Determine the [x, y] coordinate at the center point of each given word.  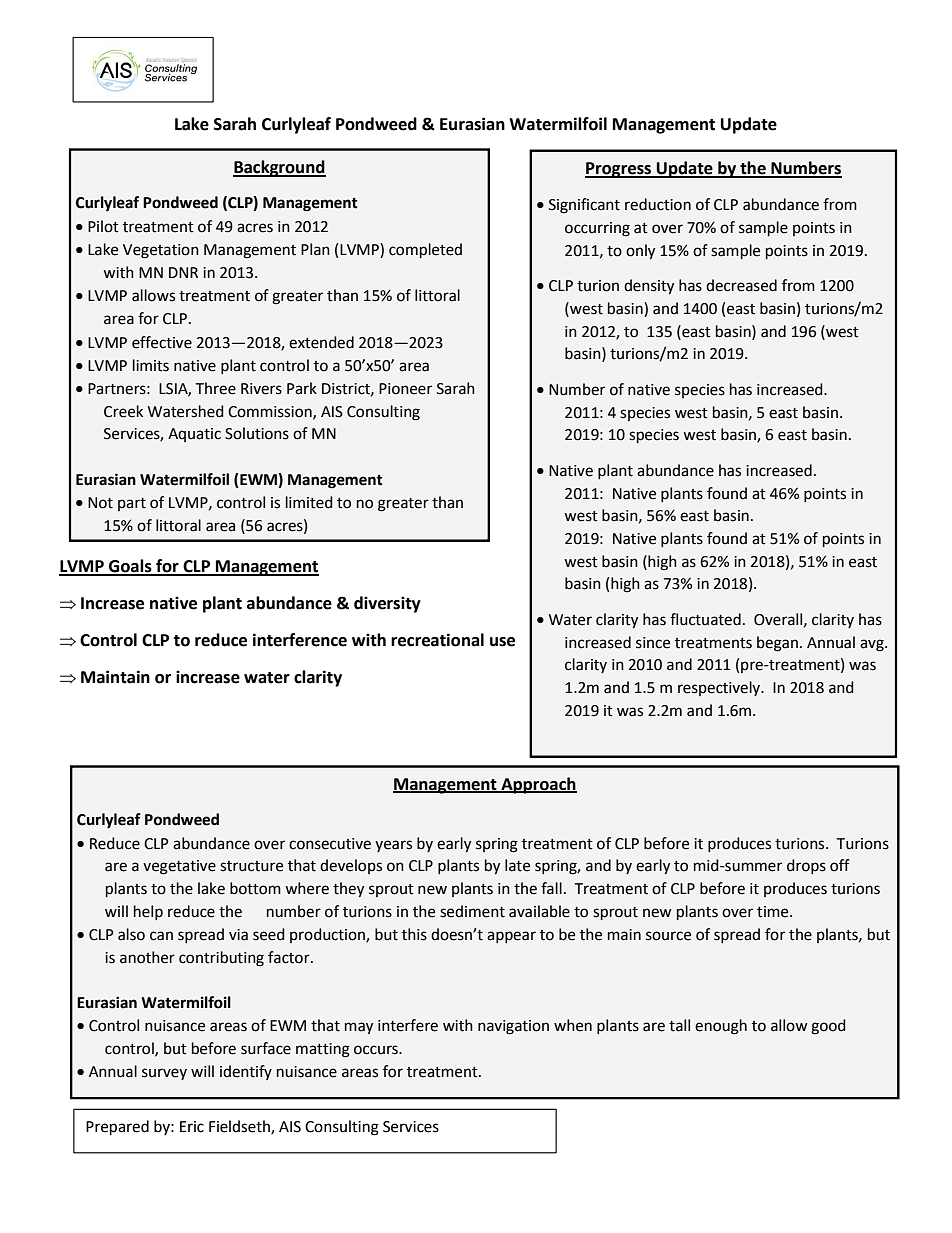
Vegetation [161, 251]
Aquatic [194, 435]
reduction [658, 204]
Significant [584, 206]
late [517, 865]
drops [806, 866]
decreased [741, 285]
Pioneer [405, 389]
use [502, 642]
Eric [192, 1127]
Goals [130, 567]
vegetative [179, 867]
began [777, 644]
